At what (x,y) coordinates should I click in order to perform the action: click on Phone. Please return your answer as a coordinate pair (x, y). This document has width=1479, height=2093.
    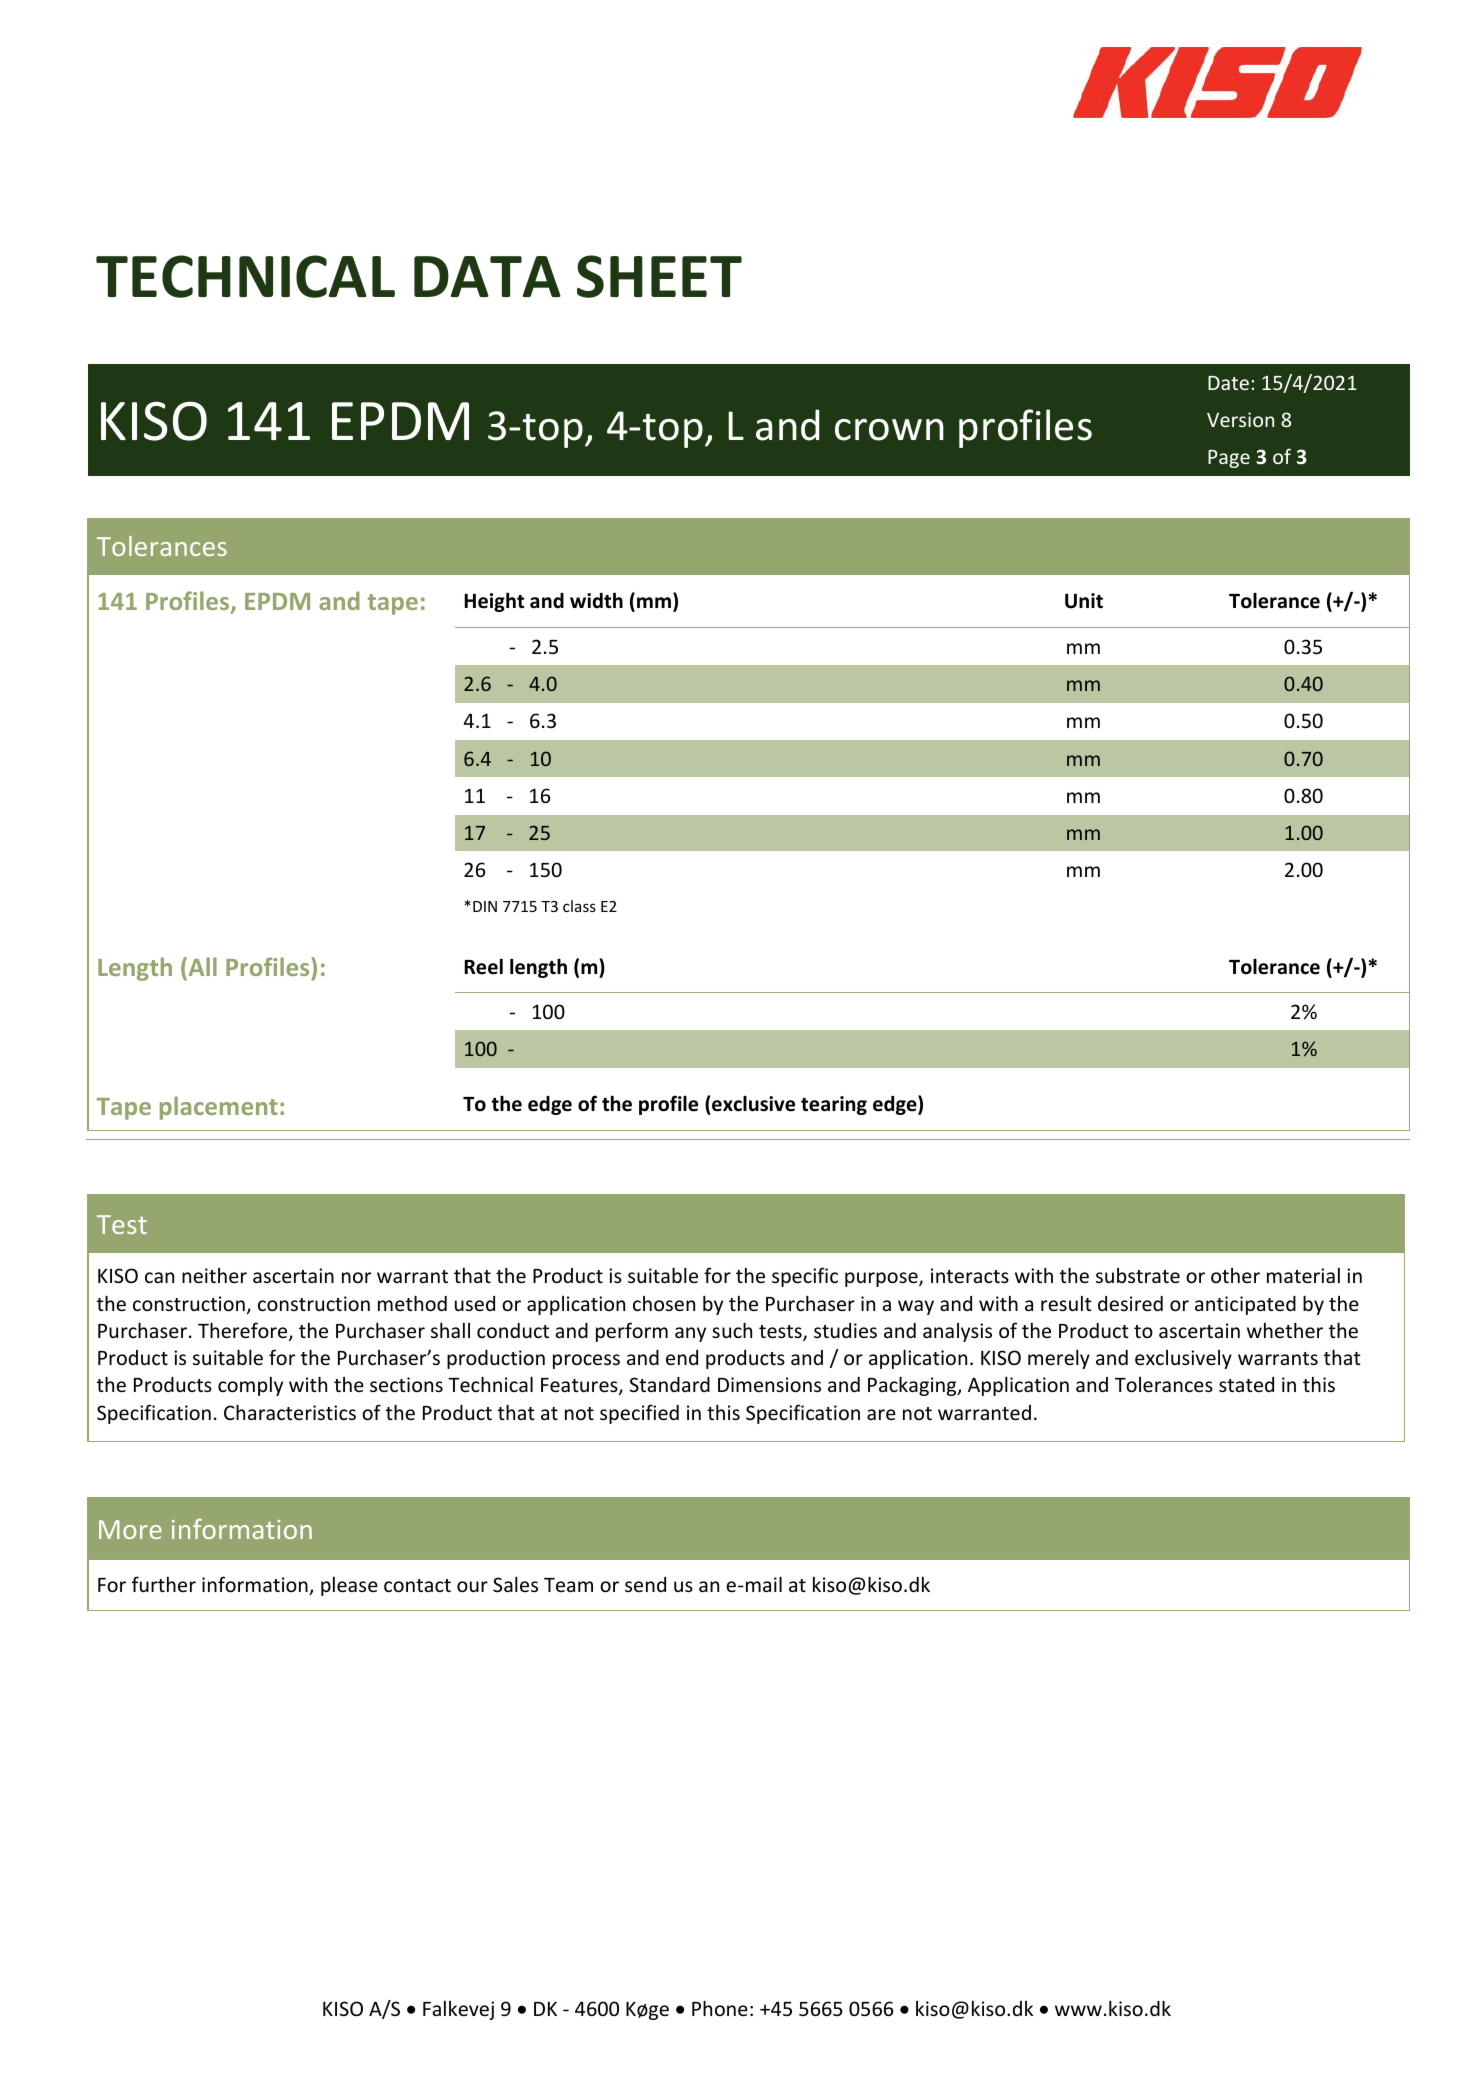
    Looking at the image, I should click on (720, 2008).
